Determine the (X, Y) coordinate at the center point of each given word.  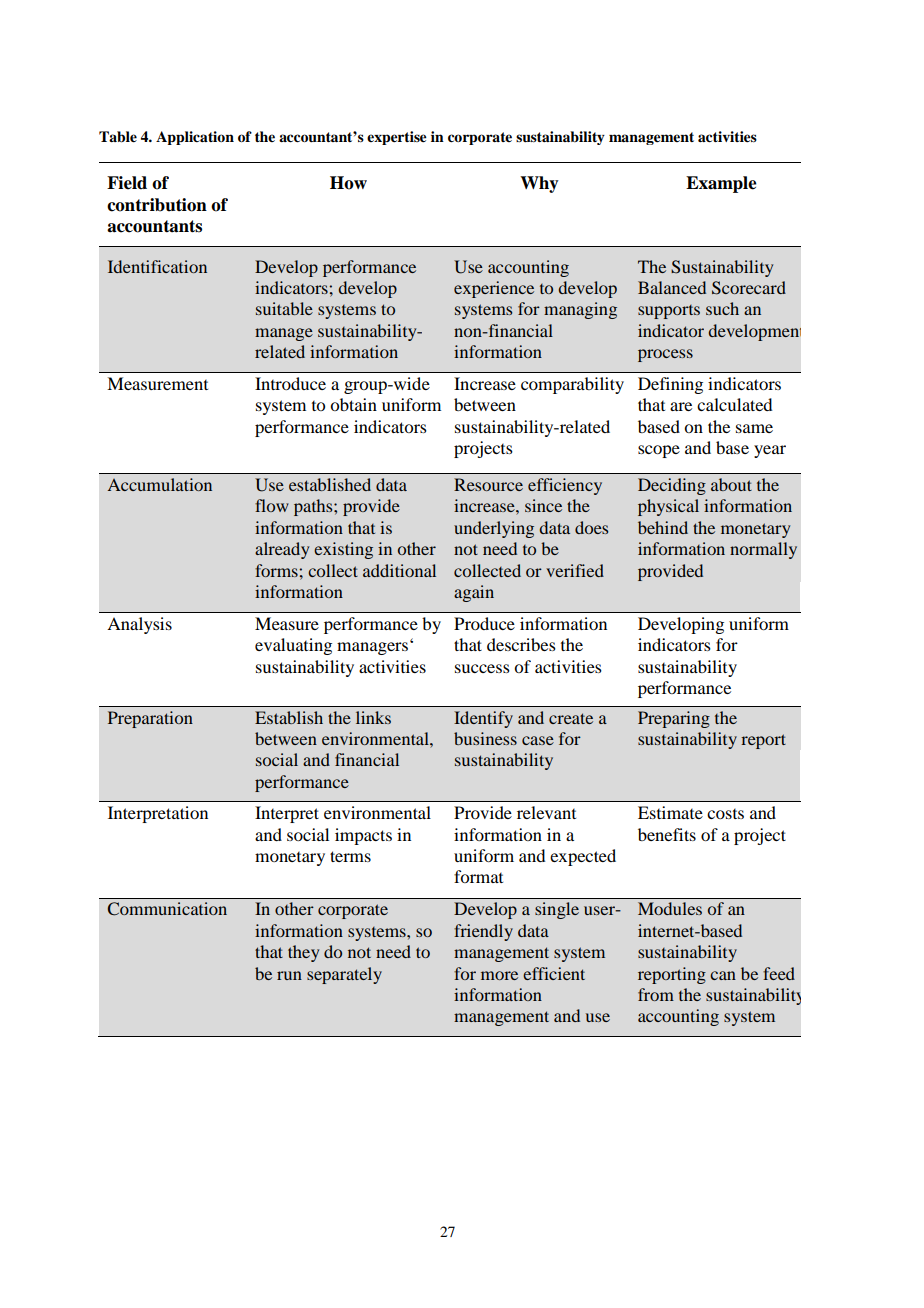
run (289, 975)
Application (195, 138)
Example (721, 184)
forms (277, 570)
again (474, 593)
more (499, 975)
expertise (397, 138)
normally (763, 550)
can (723, 975)
